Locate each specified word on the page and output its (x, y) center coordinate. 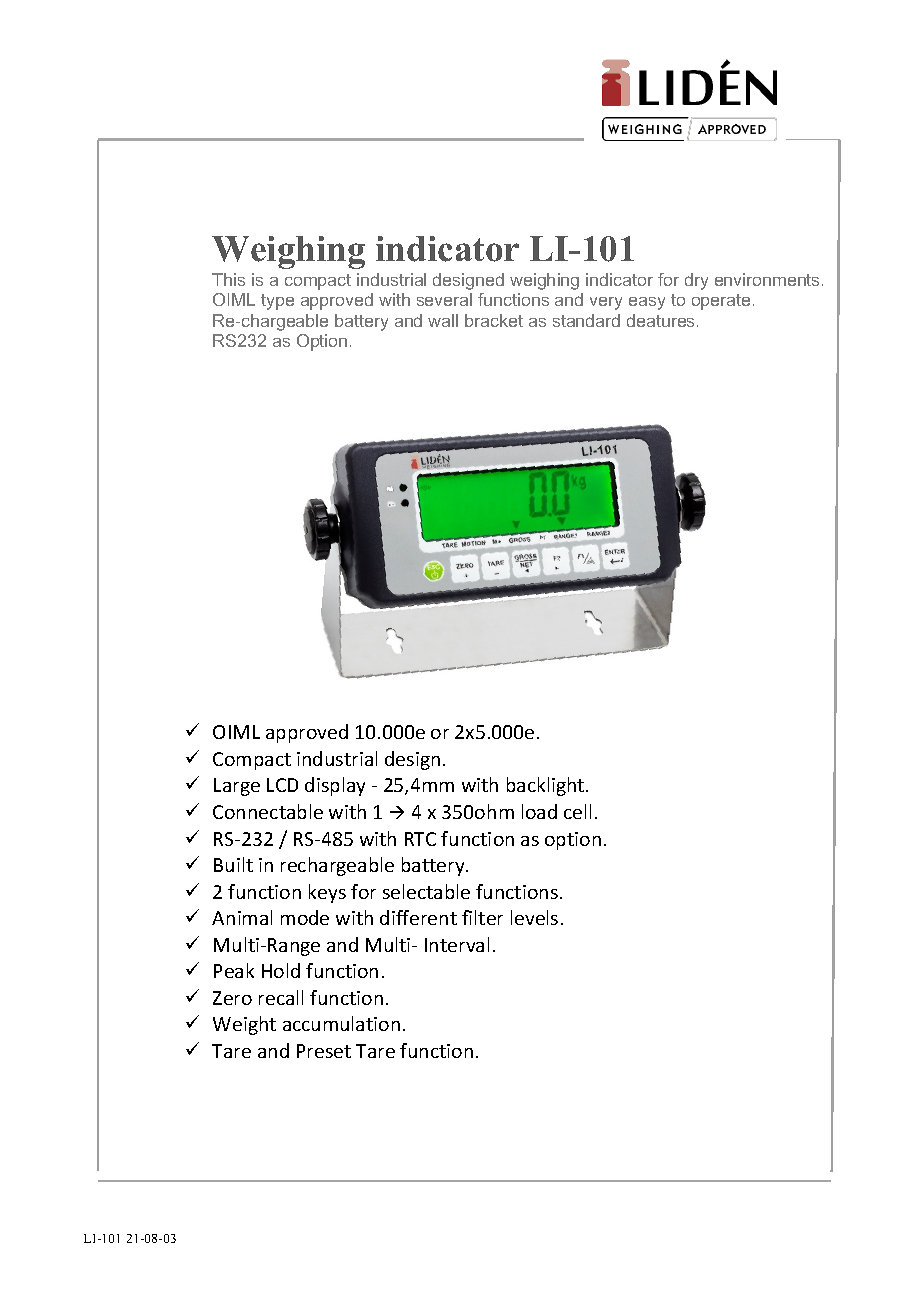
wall (443, 320)
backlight (547, 786)
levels (534, 917)
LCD (282, 785)
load (539, 811)
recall (281, 997)
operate (721, 302)
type (277, 302)
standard (586, 320)
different (418, 917)
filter (482, 917)
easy (647, 303)
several (444, 299)
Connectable (268, 811)
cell (577, 811)
